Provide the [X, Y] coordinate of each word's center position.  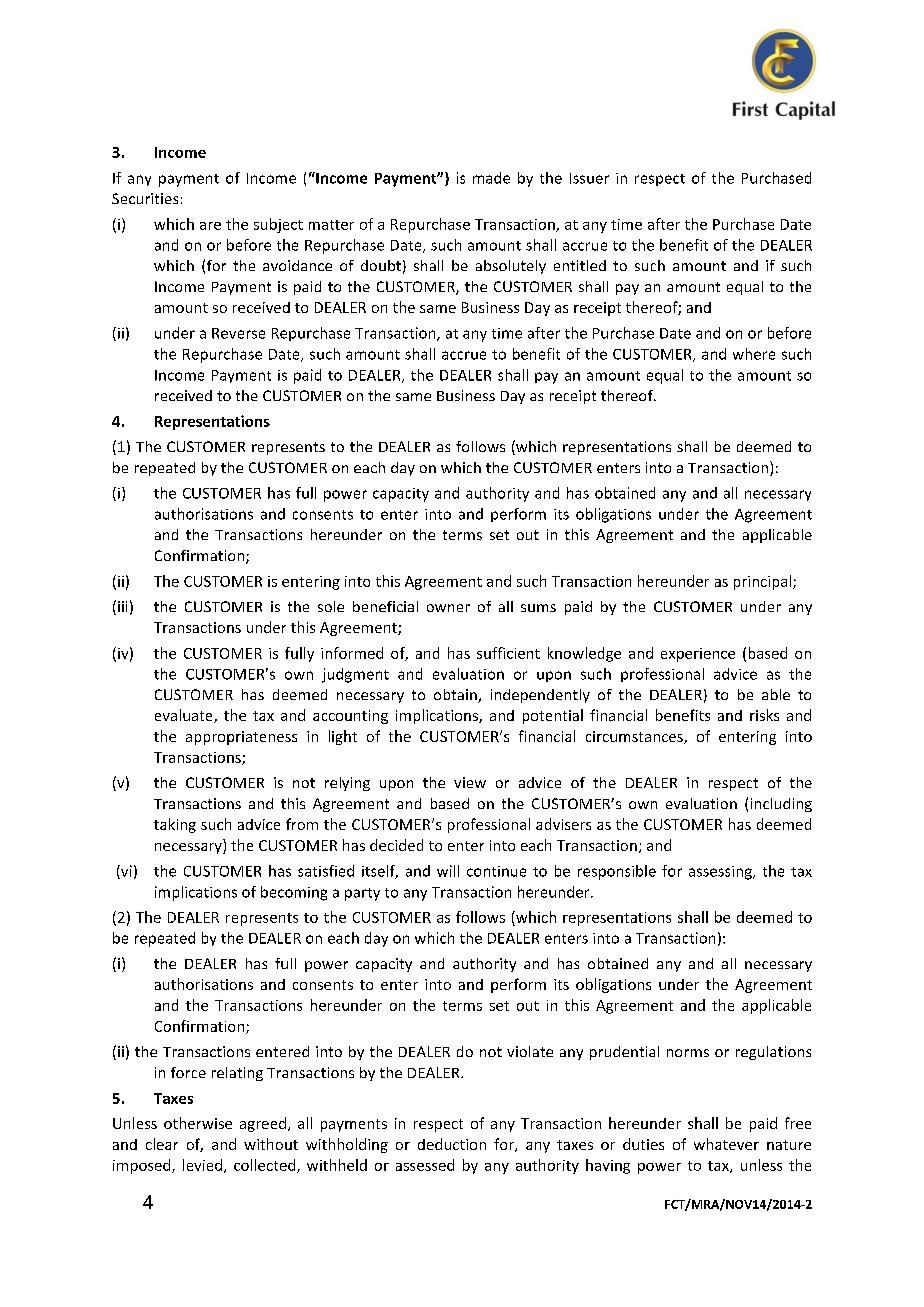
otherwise [198, 1123]
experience [698, 655]
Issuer [589, 178]
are [210, 226]
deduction [452, 1144]
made [491, 178]
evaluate [185, 716]
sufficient [508, 653]
